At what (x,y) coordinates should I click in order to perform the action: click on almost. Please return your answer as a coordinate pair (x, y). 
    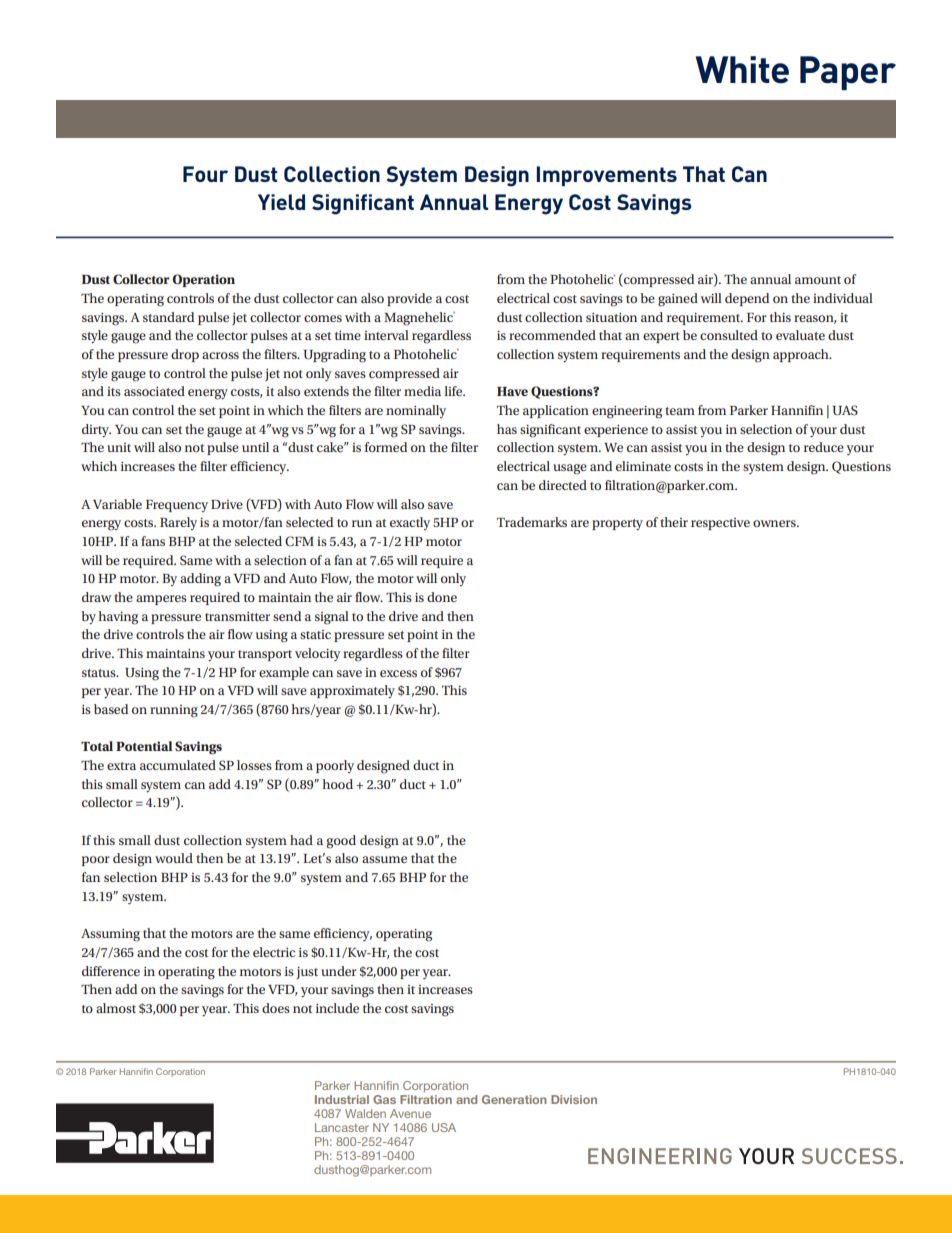
    Looking at the image, I should click on (116, 1008).
